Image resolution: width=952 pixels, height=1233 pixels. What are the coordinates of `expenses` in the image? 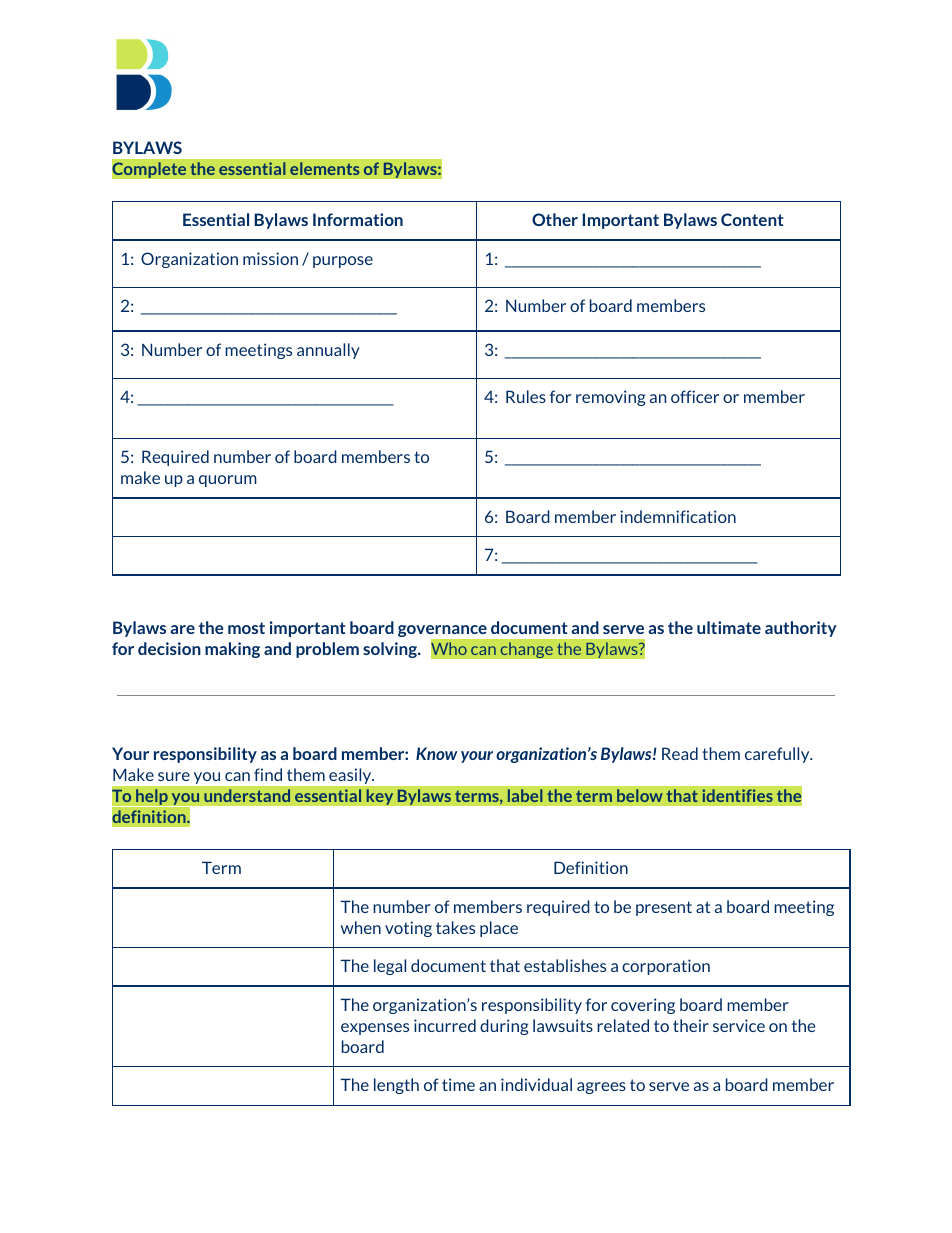 It's located at (375, 1029).
